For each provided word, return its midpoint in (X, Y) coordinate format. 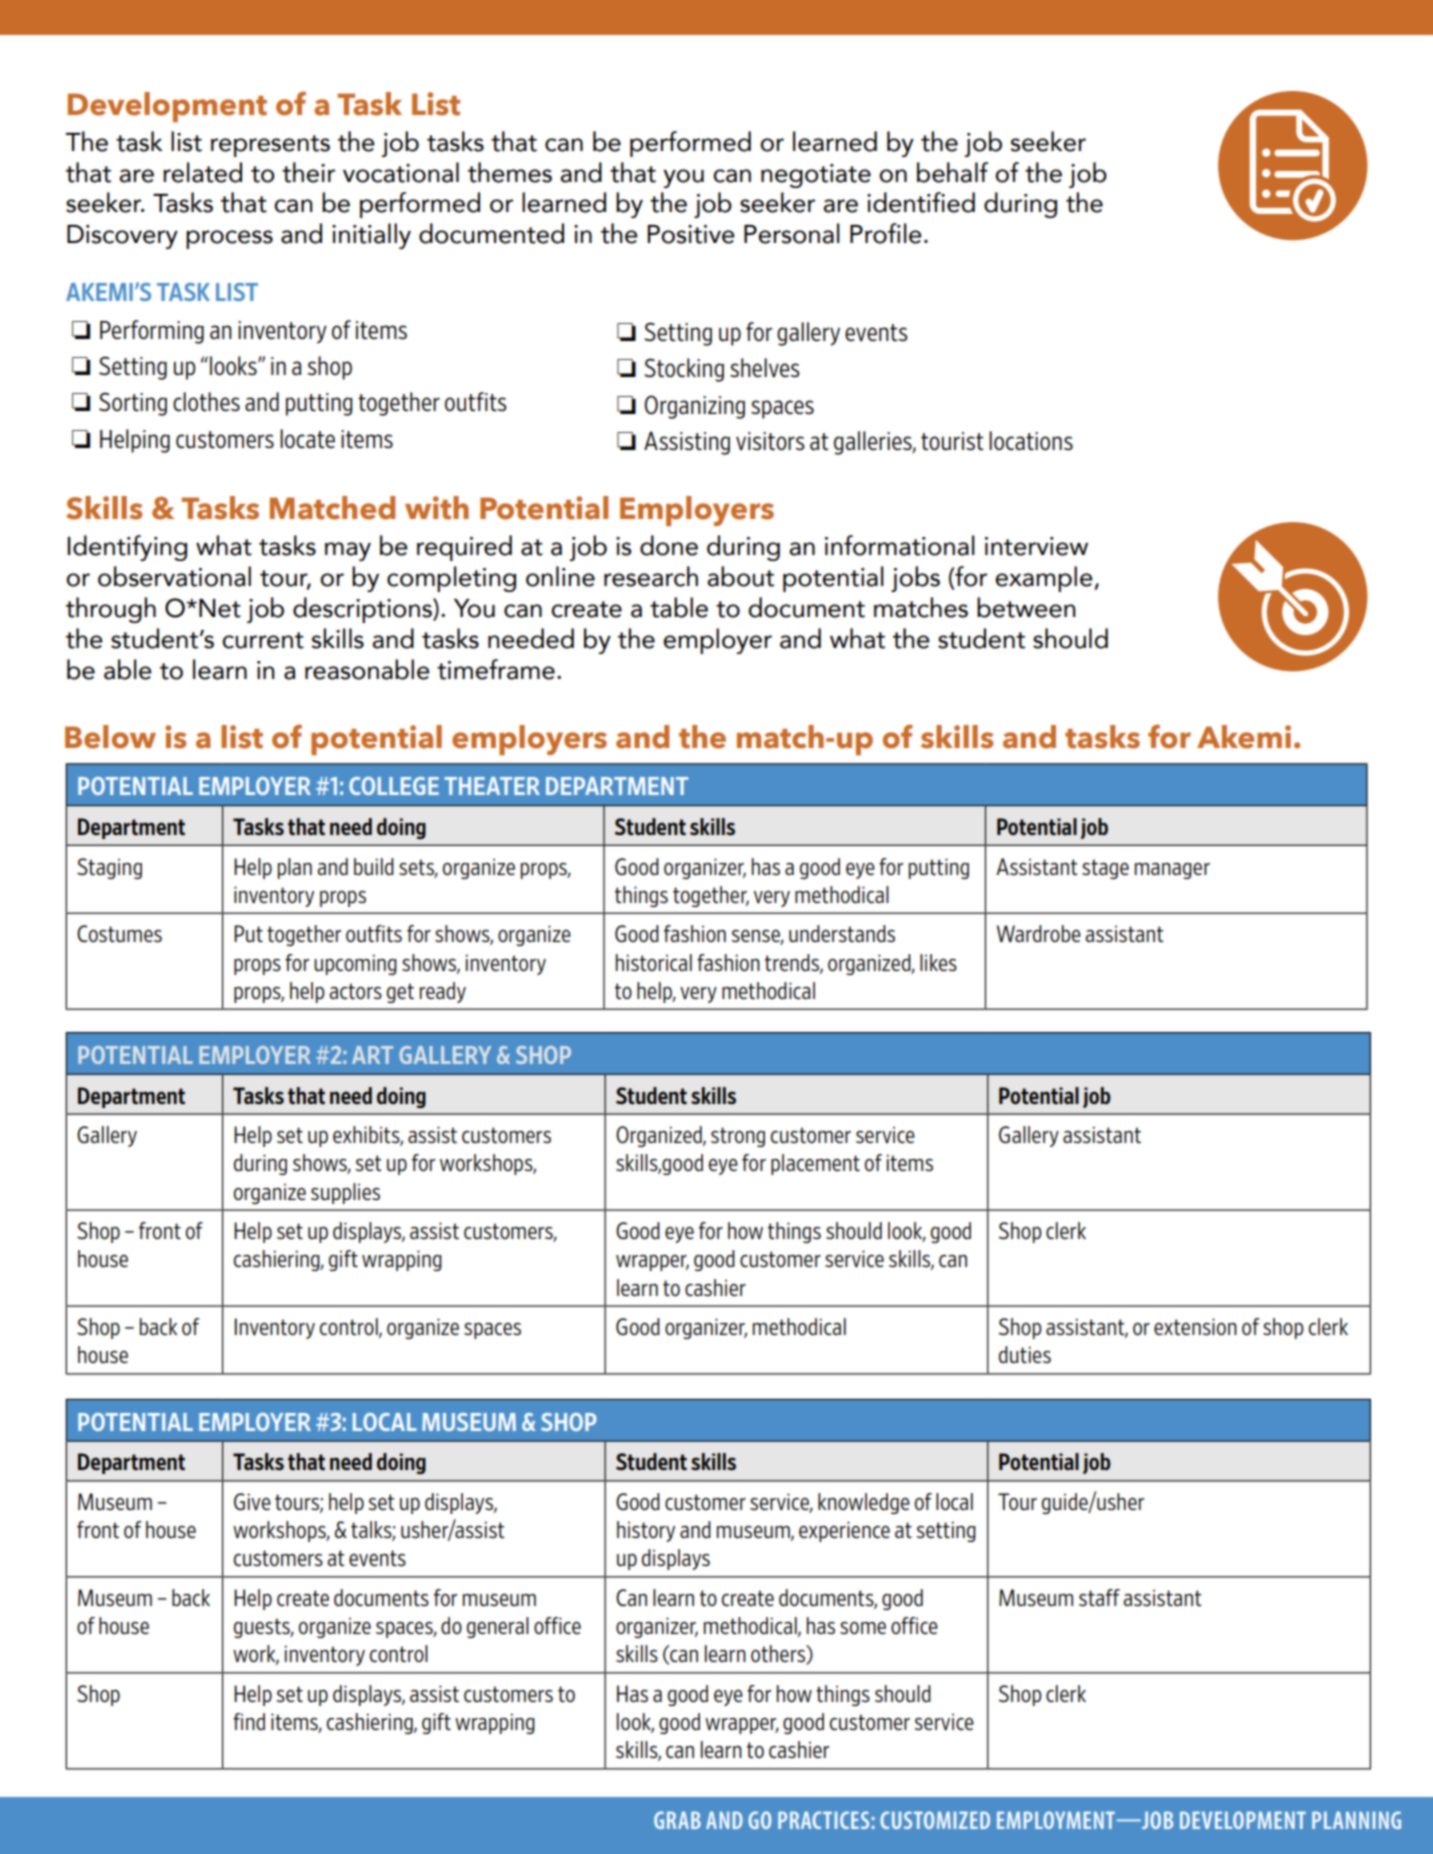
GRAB (677, 1820)
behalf (952, 172)
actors (355, 991)
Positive (691, 234)
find (249, 1721)
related (202, 172)
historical (654, 962)
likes (938, 962)
